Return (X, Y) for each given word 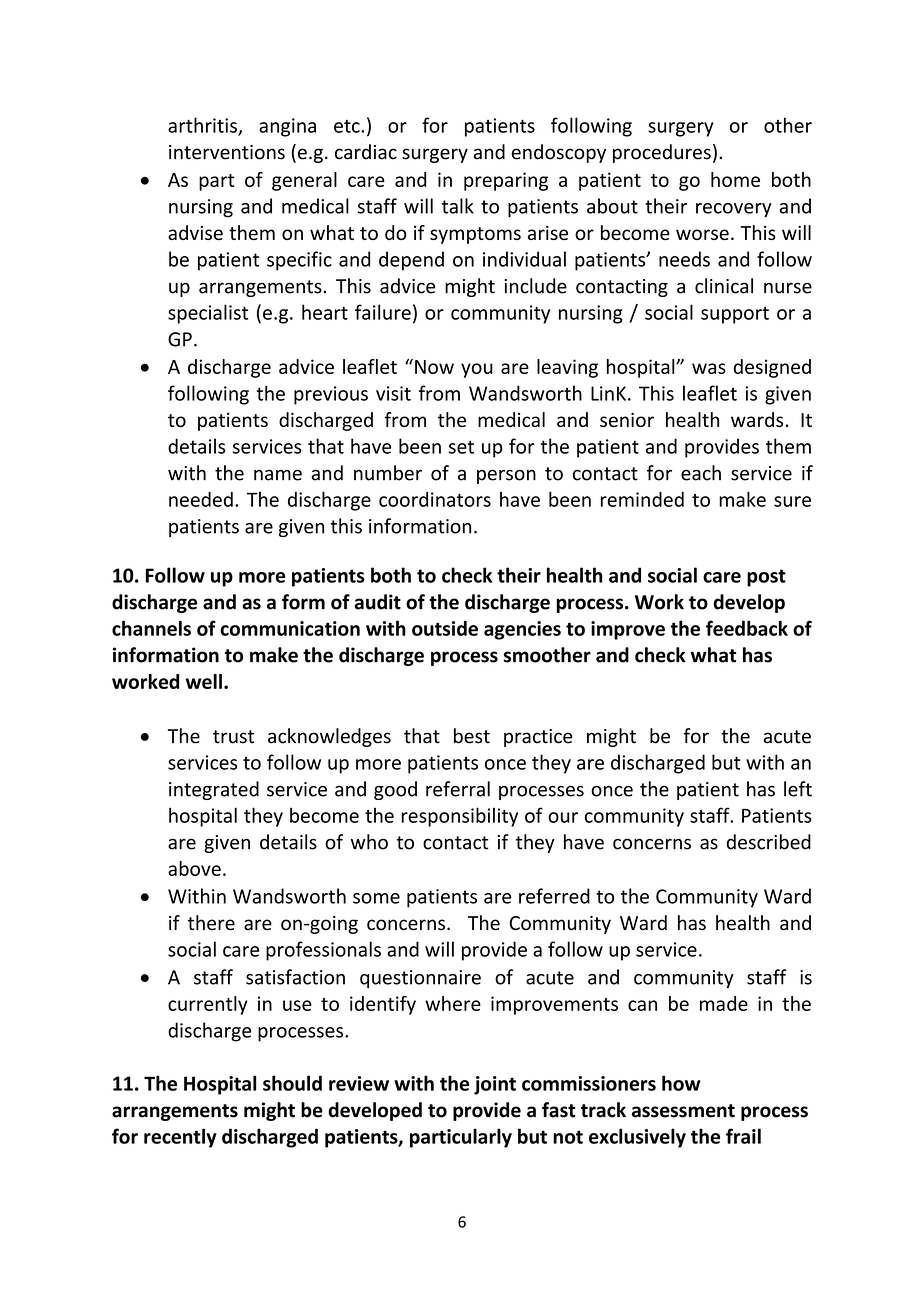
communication (290, 628)
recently (180, 1138)
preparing (506, 181)
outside (445, 628)
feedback (747, 628)
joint (495, 1085)
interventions (227, 152)
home (735, 179)
